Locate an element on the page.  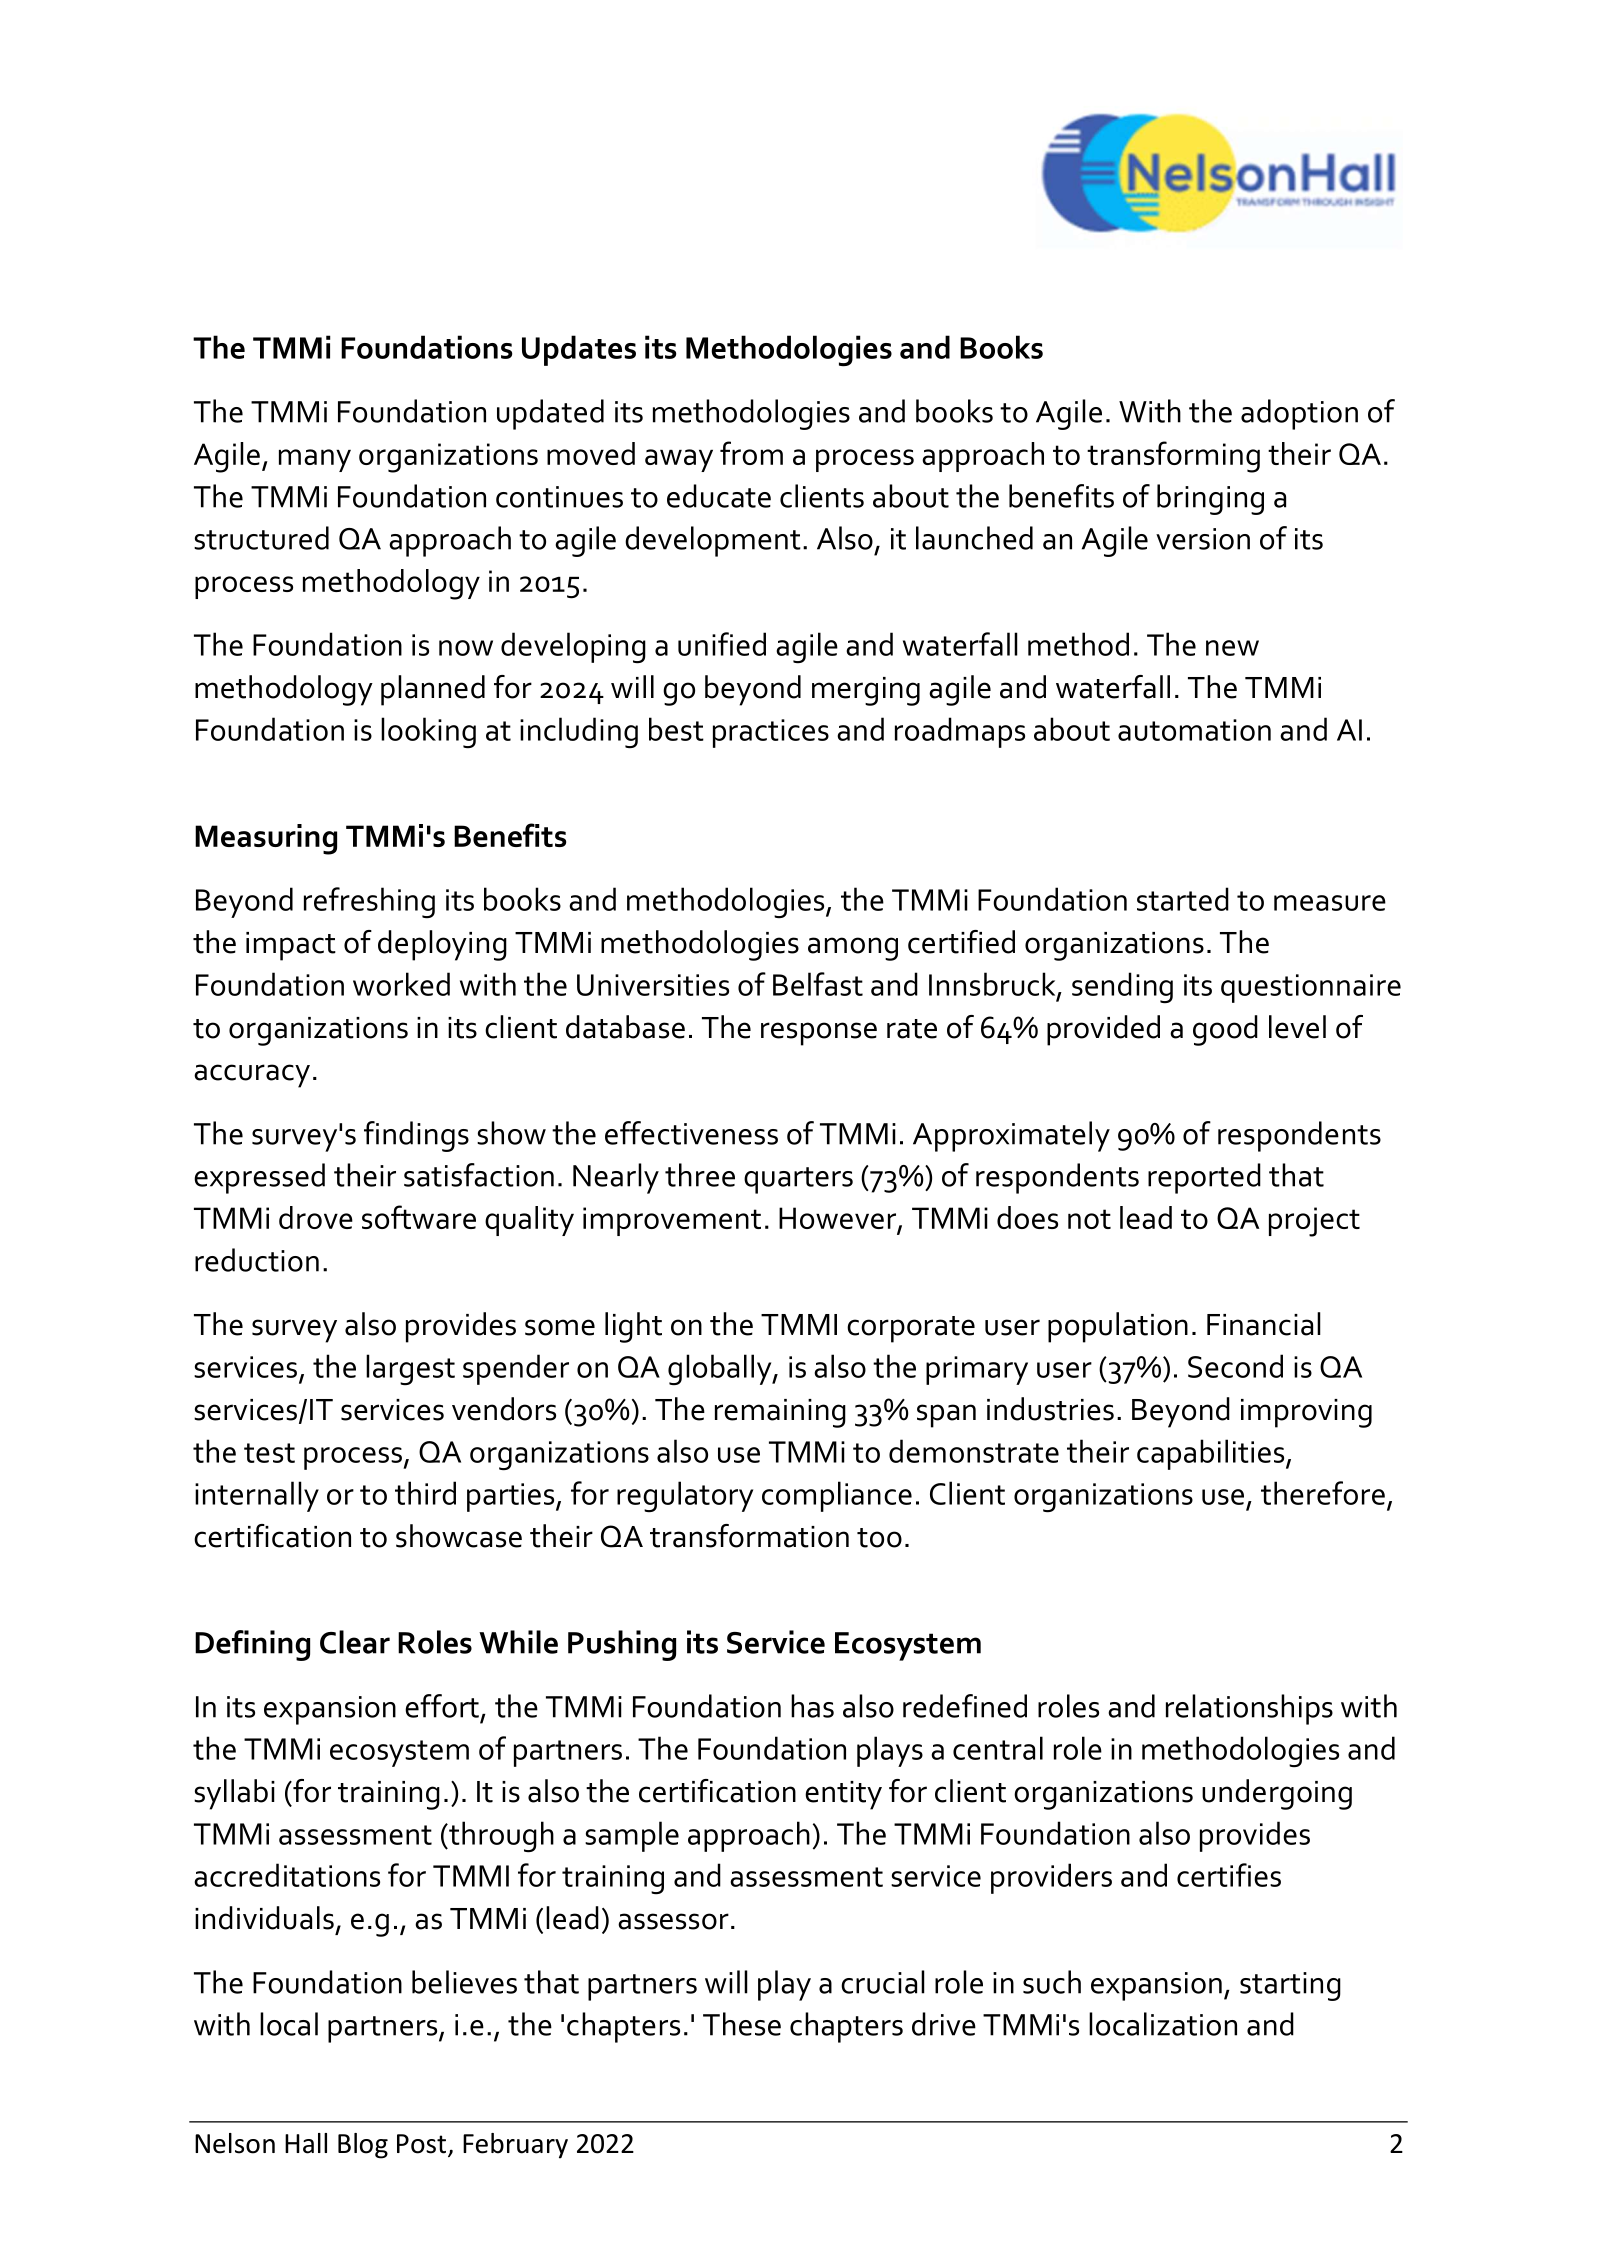
These is located at coordinates (742, 2024).
